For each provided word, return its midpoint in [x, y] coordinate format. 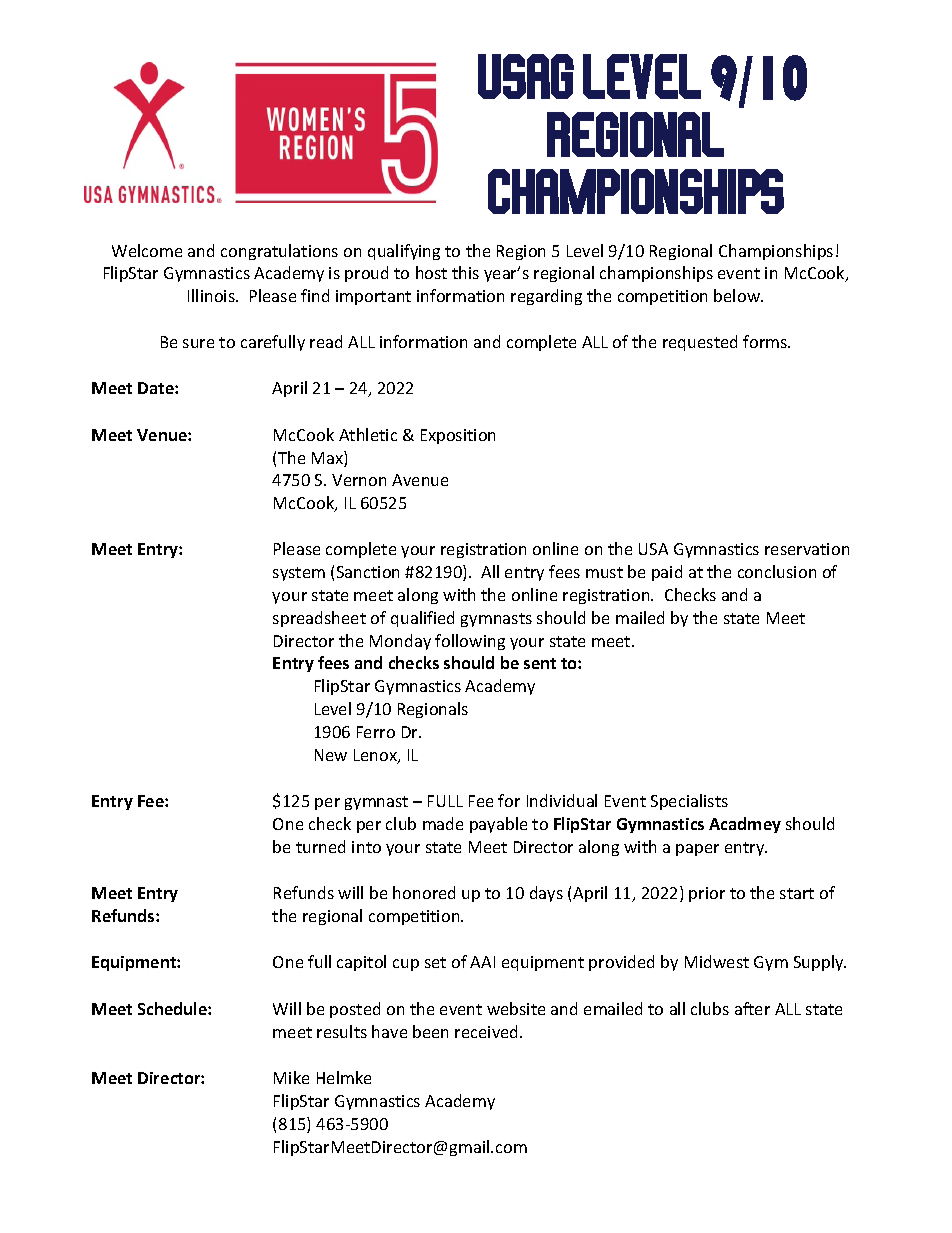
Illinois [212, 295]
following [470, 642]
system [299, 574]
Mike [291, 1077]
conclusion [777, 571]
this [465, 272]
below [738, 295]
